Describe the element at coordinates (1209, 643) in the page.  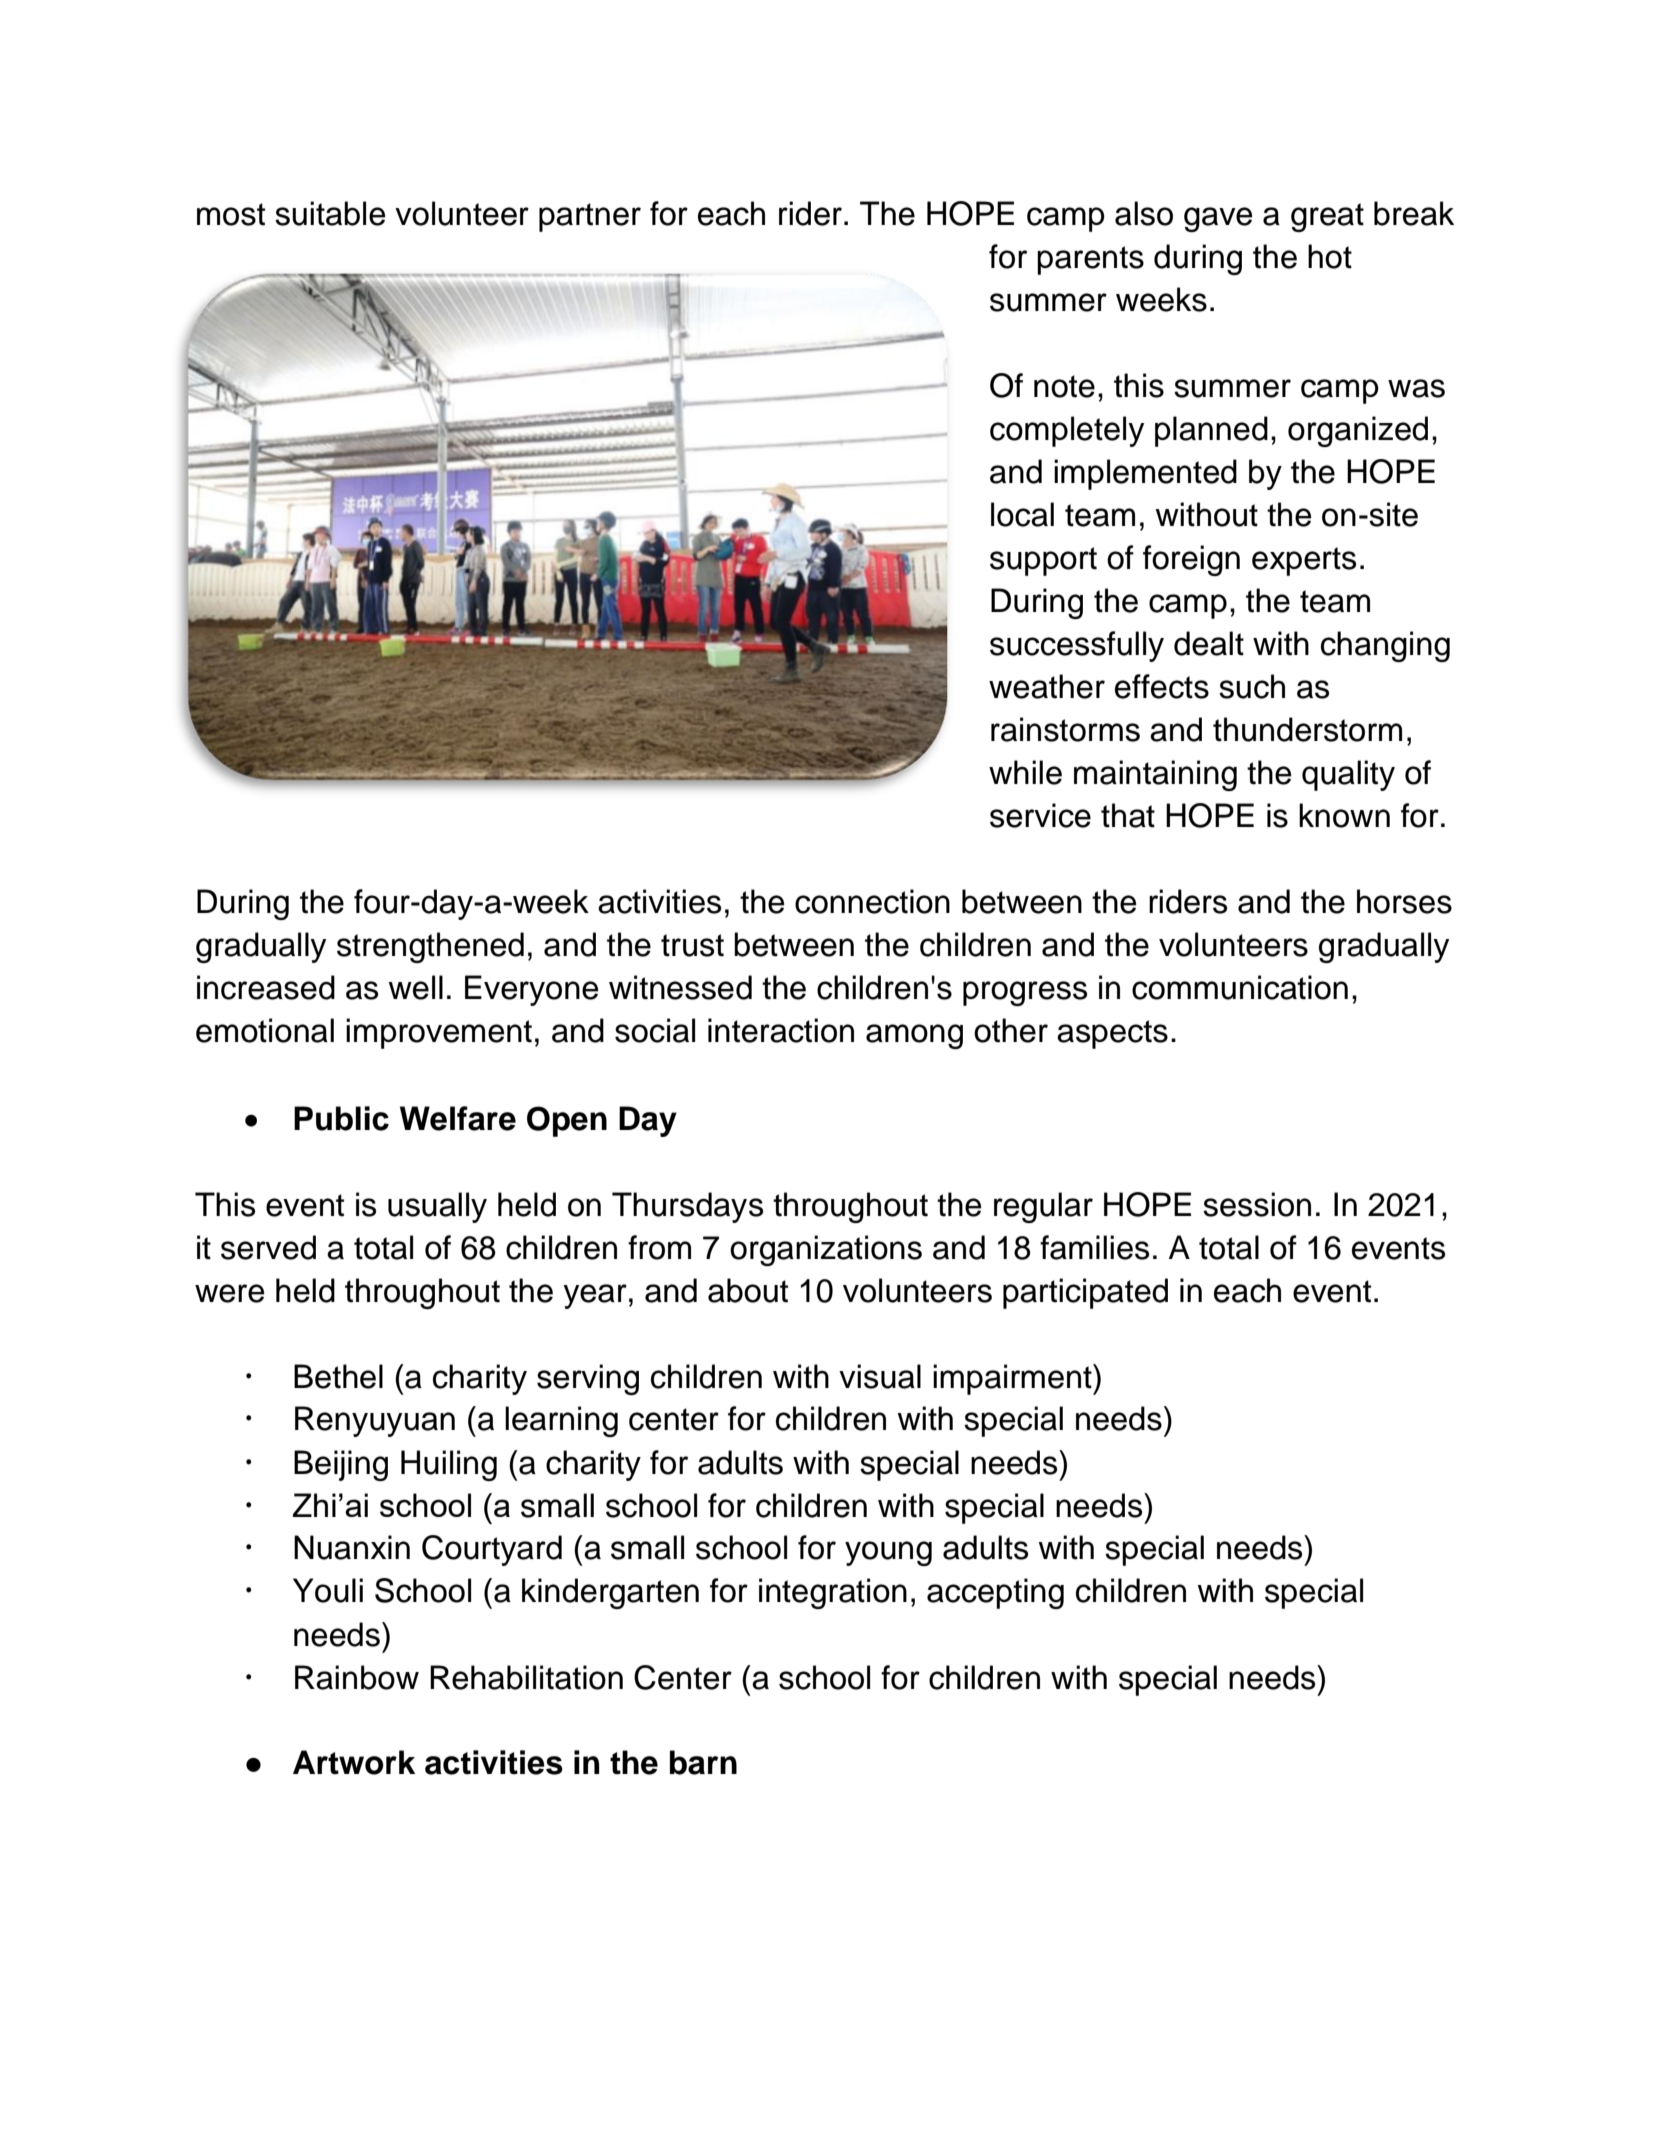
I see `dealt` at that location.
